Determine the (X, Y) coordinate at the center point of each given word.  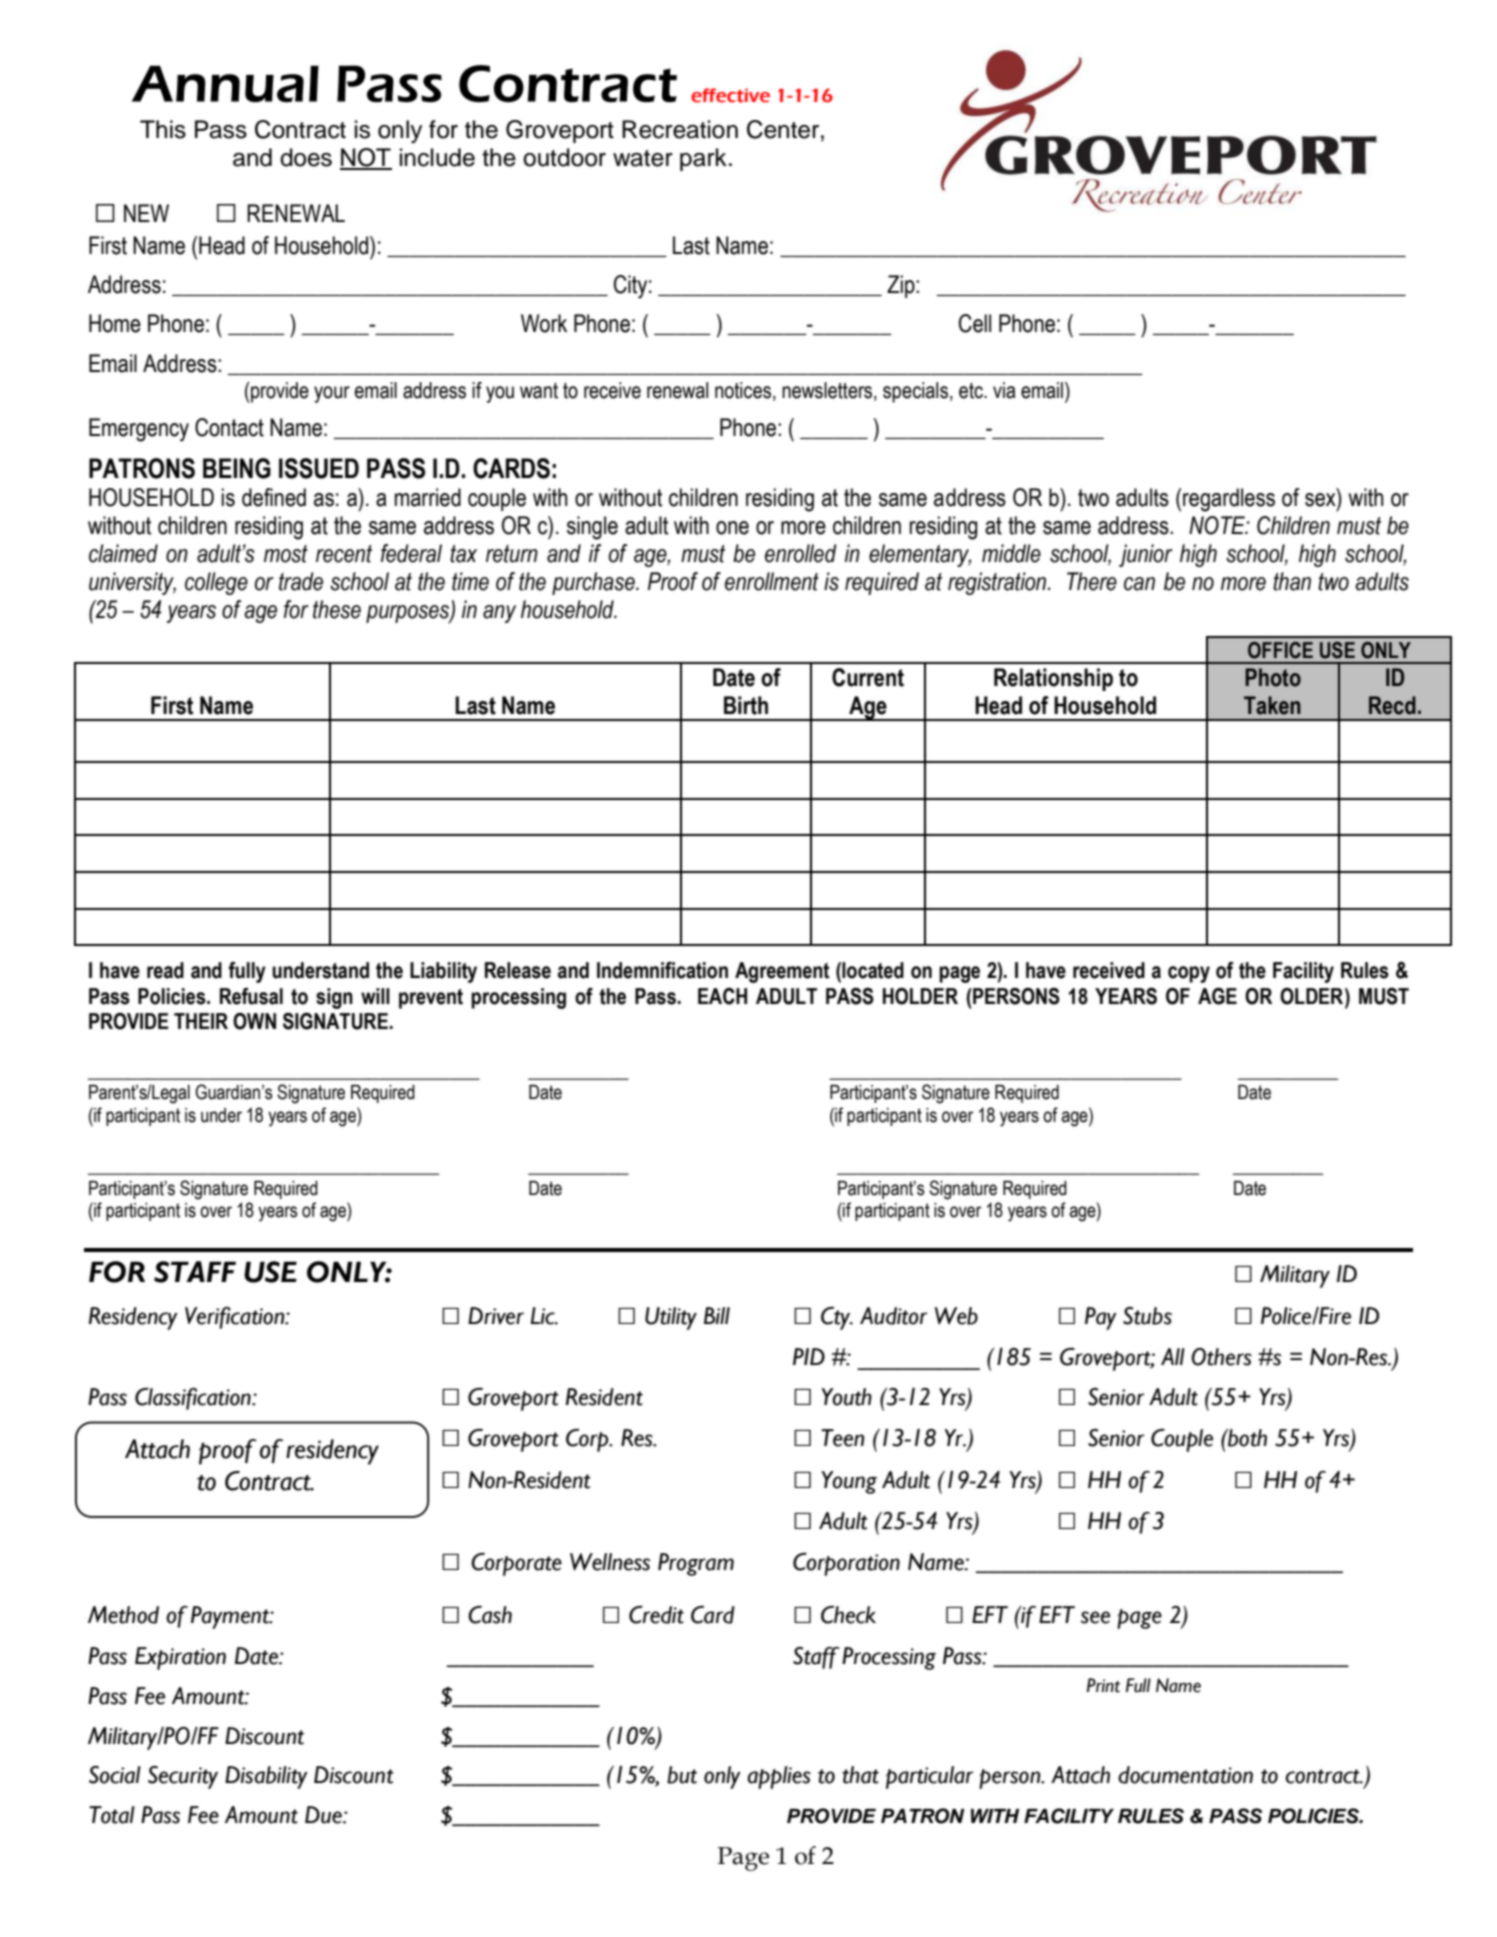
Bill (717, 1315)
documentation (1185, 1775)
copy (1189, 974)
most (286, 554)
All (1173, 1356)
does (306, 157)
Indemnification (662, 970)
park (703, 159)
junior (1146, 555)
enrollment (772, 581)
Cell (975, 323)
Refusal (251, 996)
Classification (194, 1399)
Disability (266, 1777)
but (682, 1775)
